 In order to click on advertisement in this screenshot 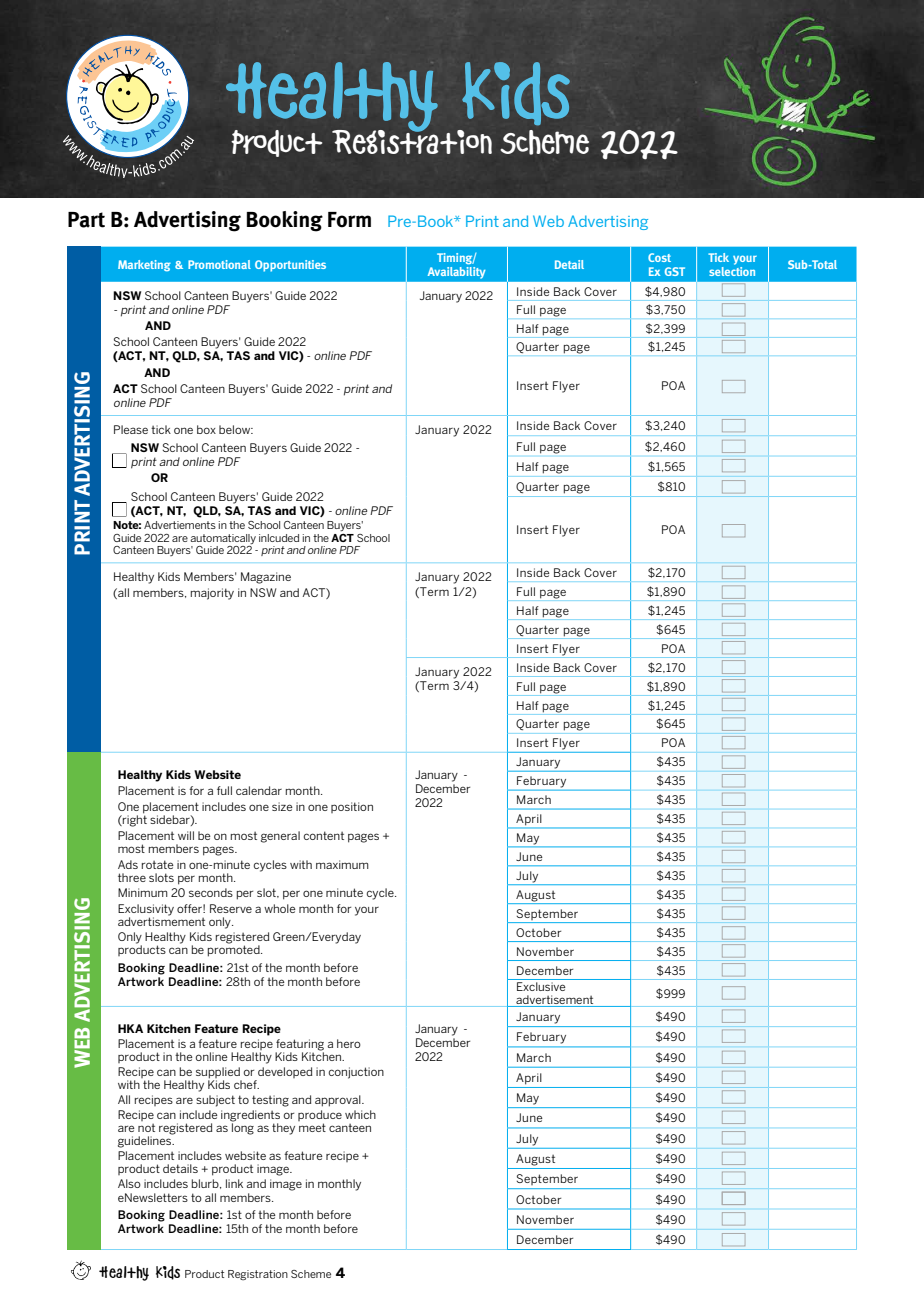, I will do `click(555, 1001)`.
